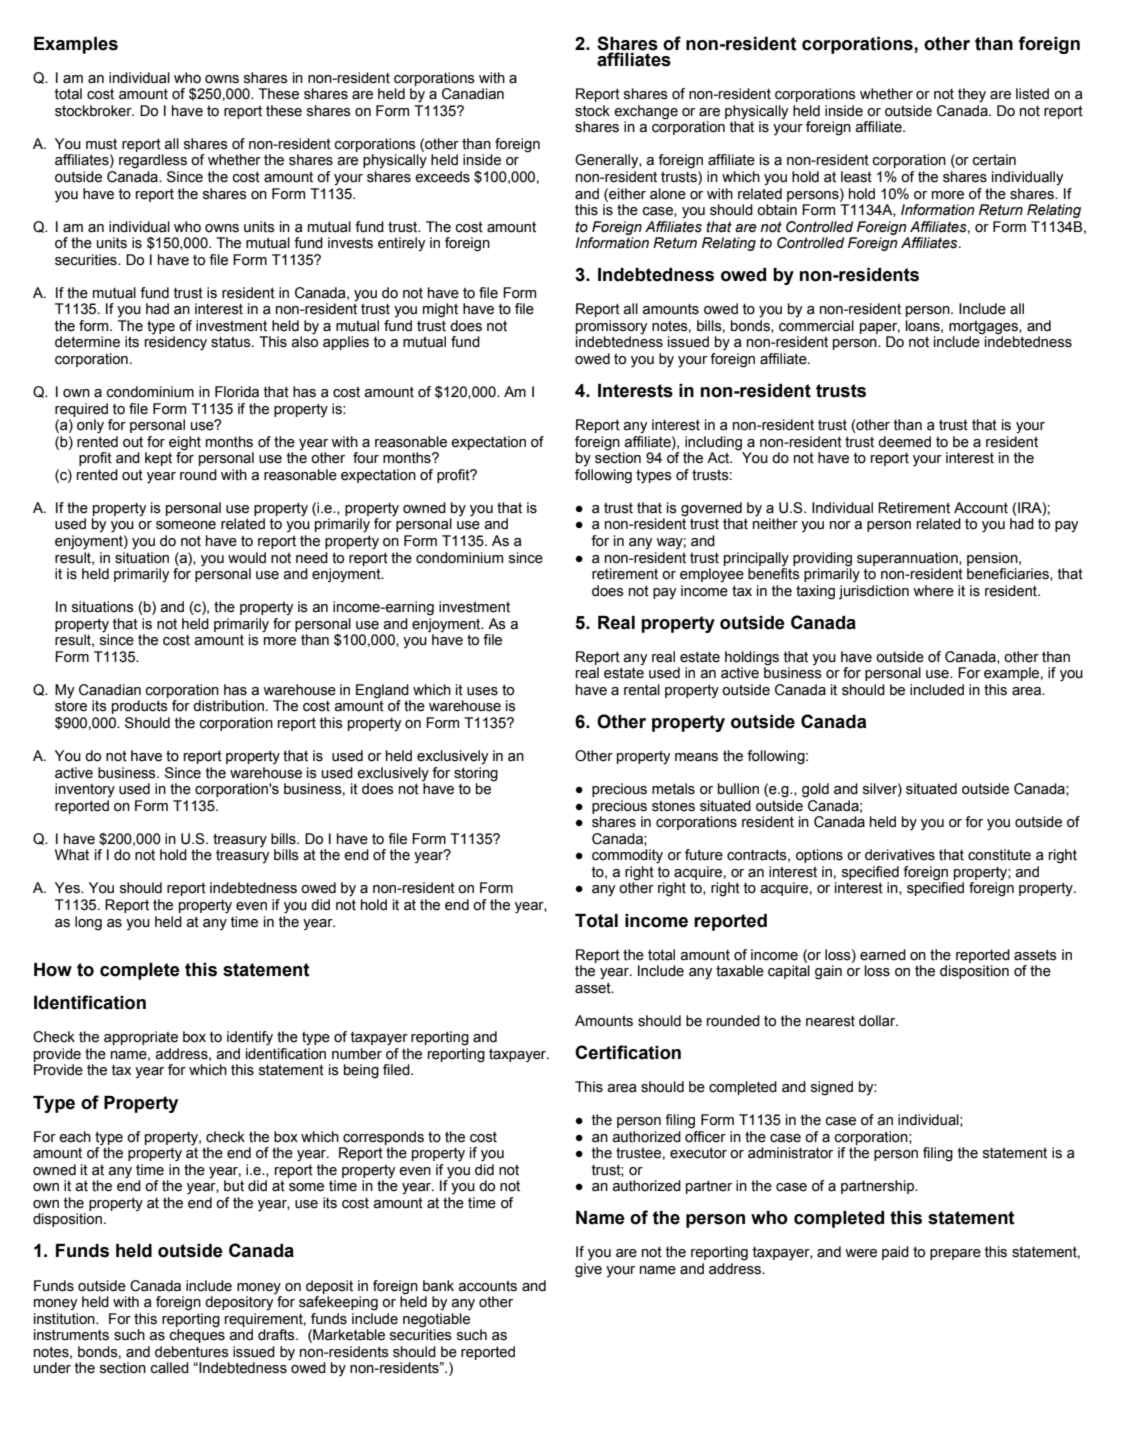 The height and width of the document is (1456, 1125). What do you see at coordinates (588, 1270) in the document?
I see `give` at bounding box center [588, 1270].
